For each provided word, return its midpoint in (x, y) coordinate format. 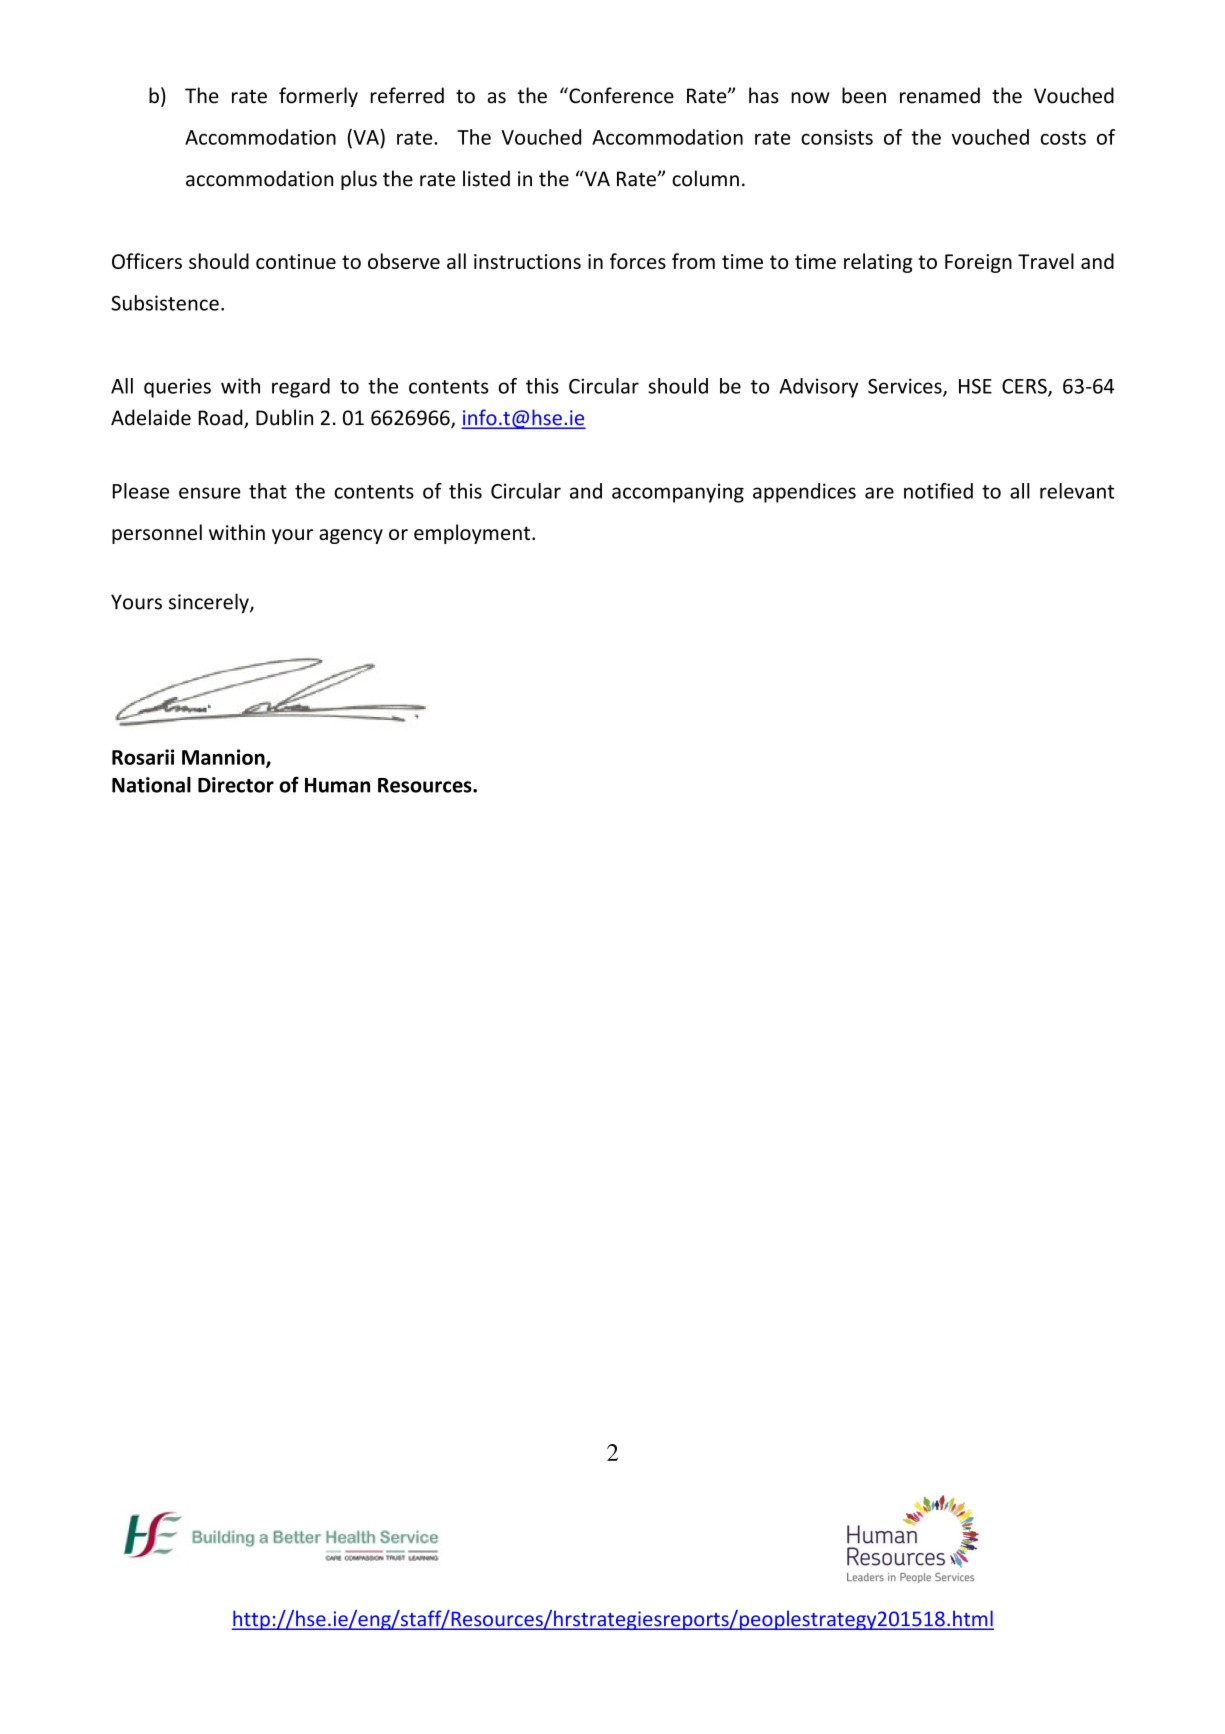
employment (473, 534)
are (879, 493)
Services (906, 387)
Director (236, 785)
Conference (620, 95)
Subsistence (165, 303)
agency (351, 536)
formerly (318, 97)
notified (938, 491)
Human (337, 785)
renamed (940, 95)
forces (638, 261)
